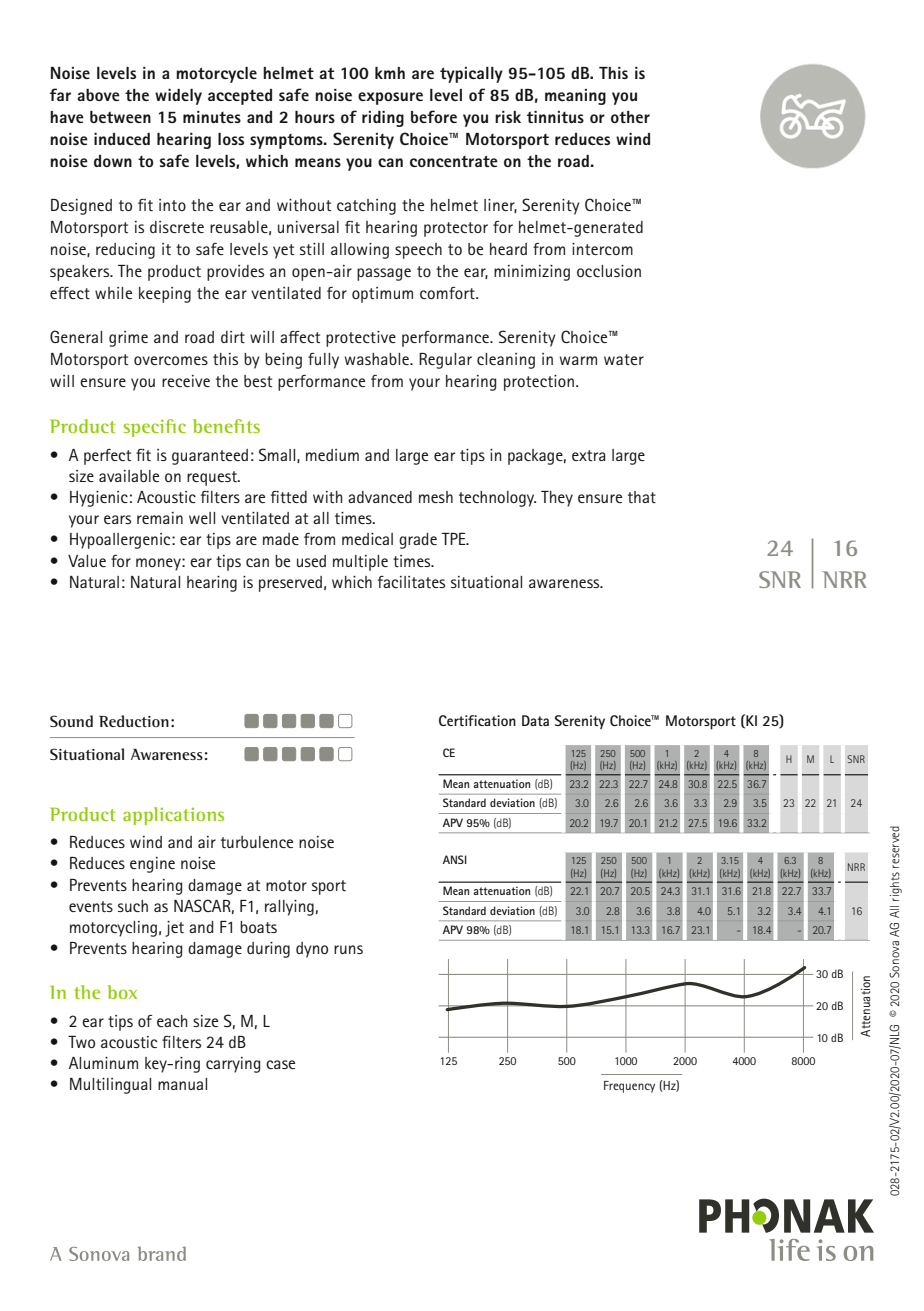  I want to click on multiple, so click(360, 563).
